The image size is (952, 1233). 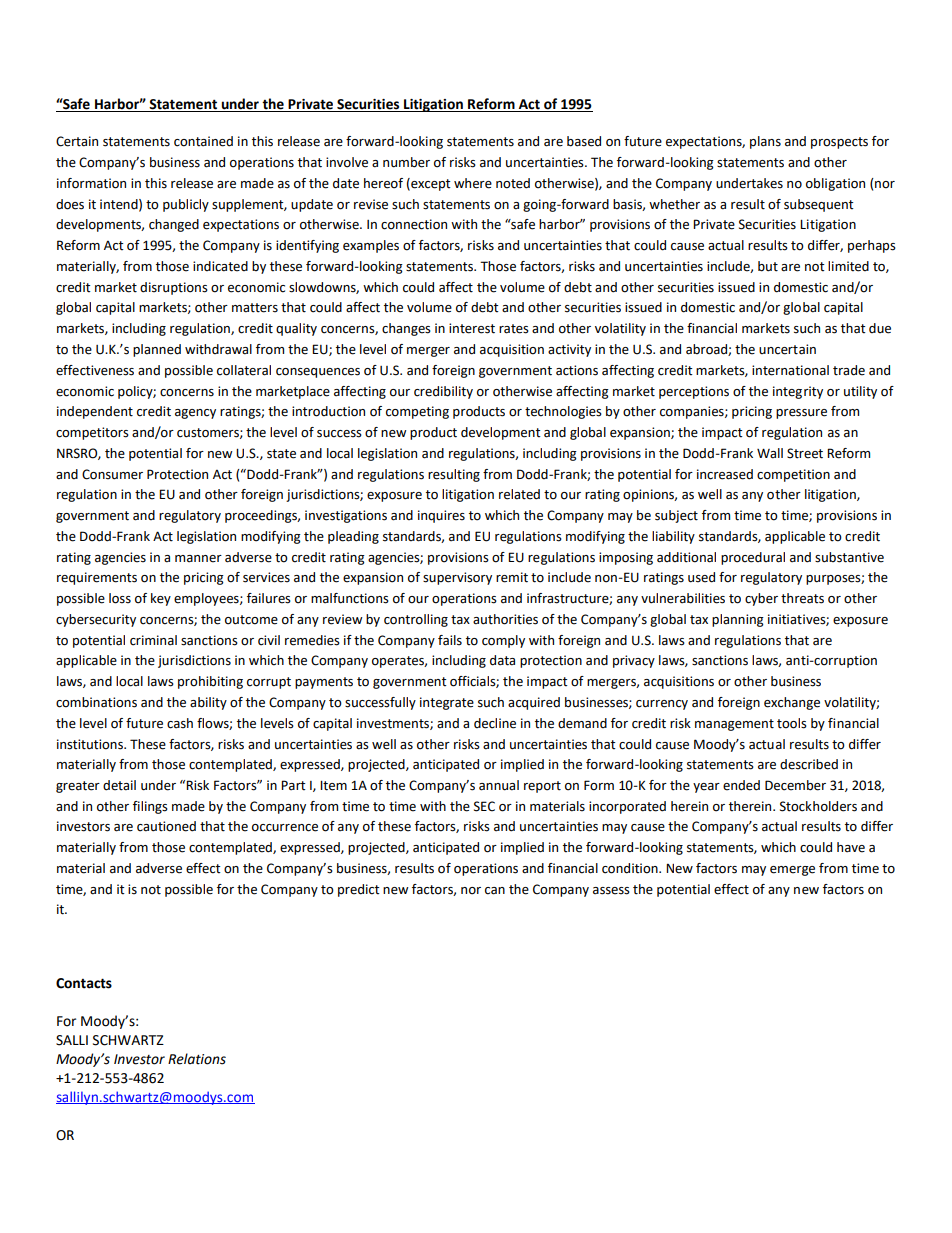 I want to click on decline, so click(x=495, y=723).
